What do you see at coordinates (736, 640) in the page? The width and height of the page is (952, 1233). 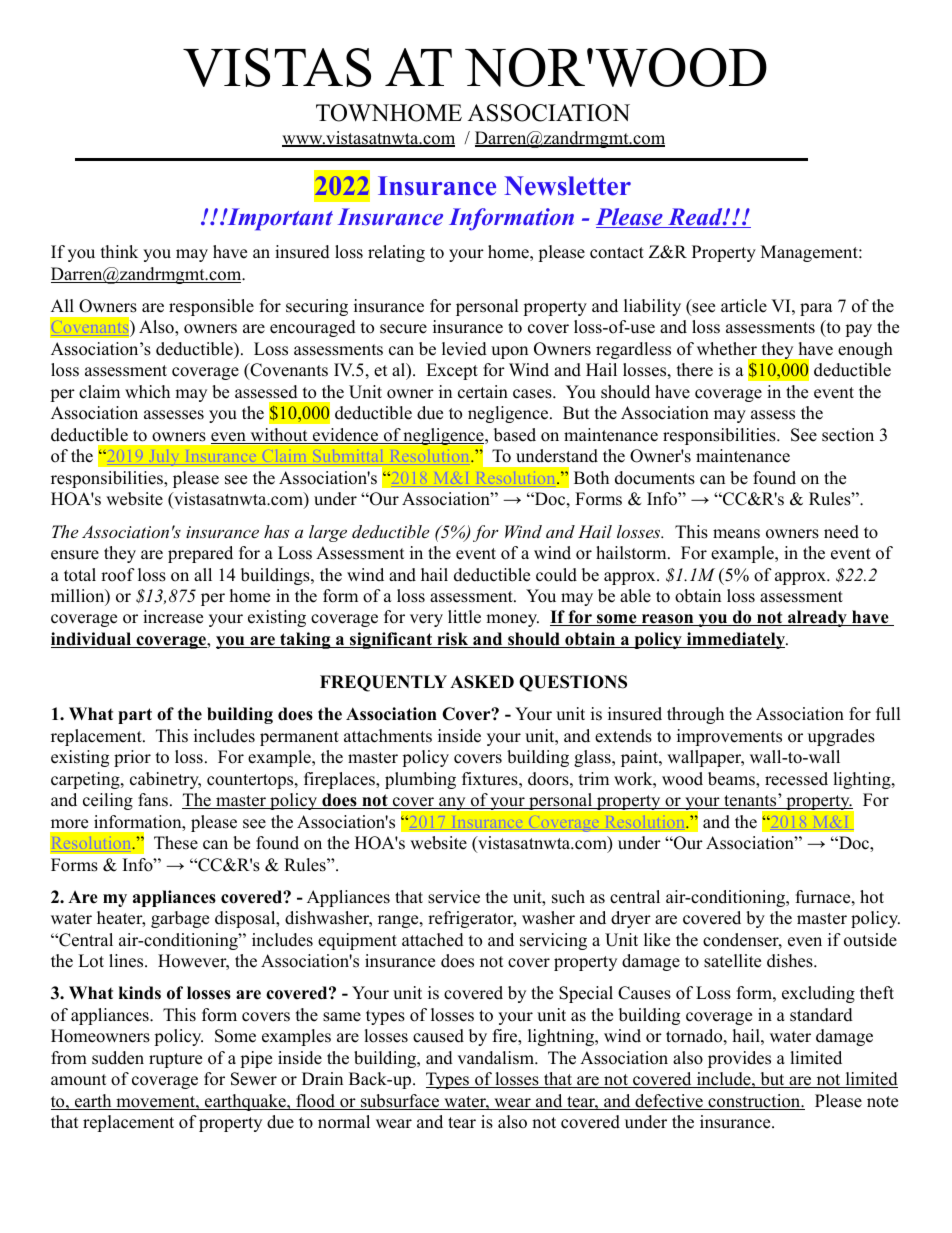 I see `immediately` at bounding box center [736, 640].
